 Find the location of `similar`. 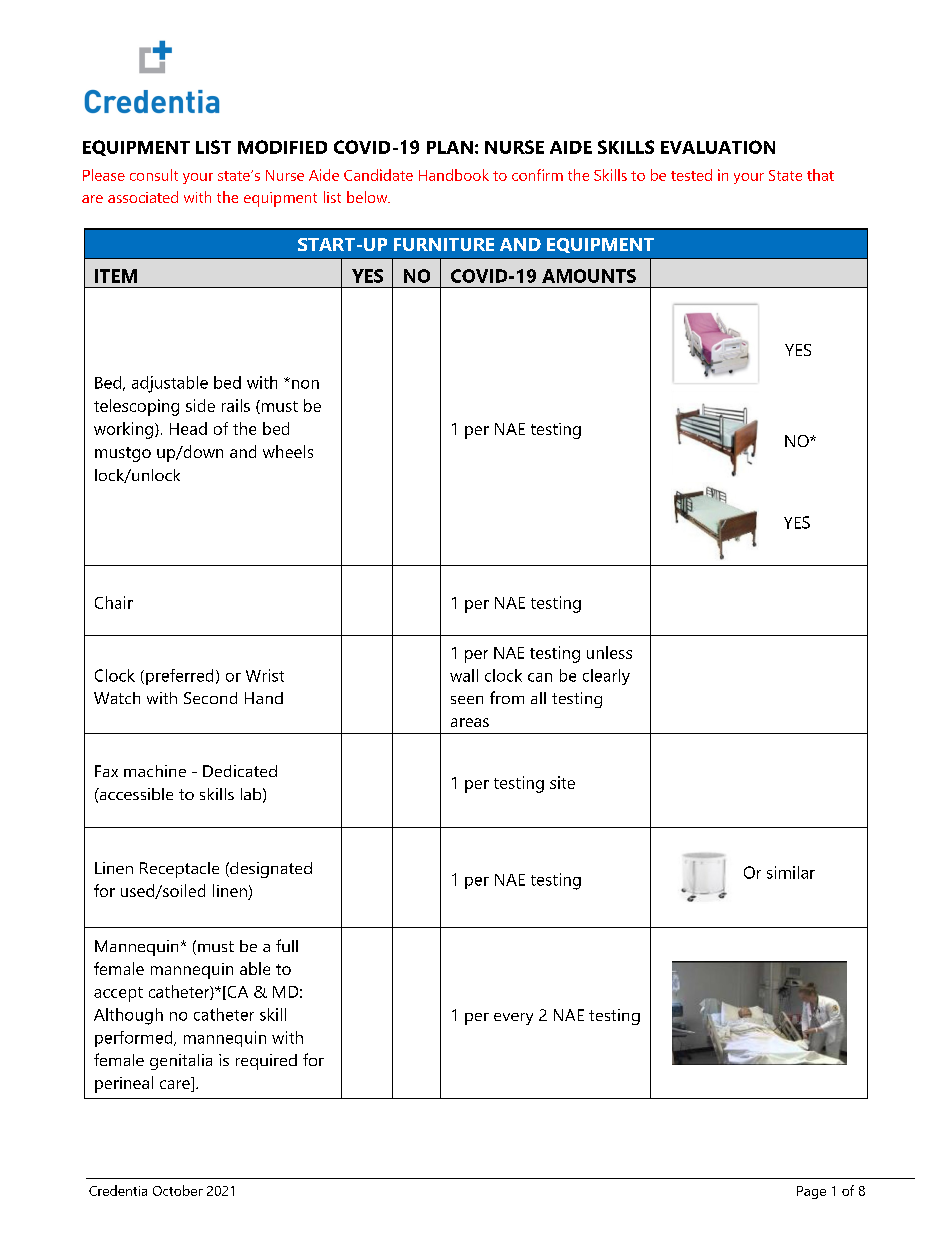

similar is located at coordinates (791, 872).
